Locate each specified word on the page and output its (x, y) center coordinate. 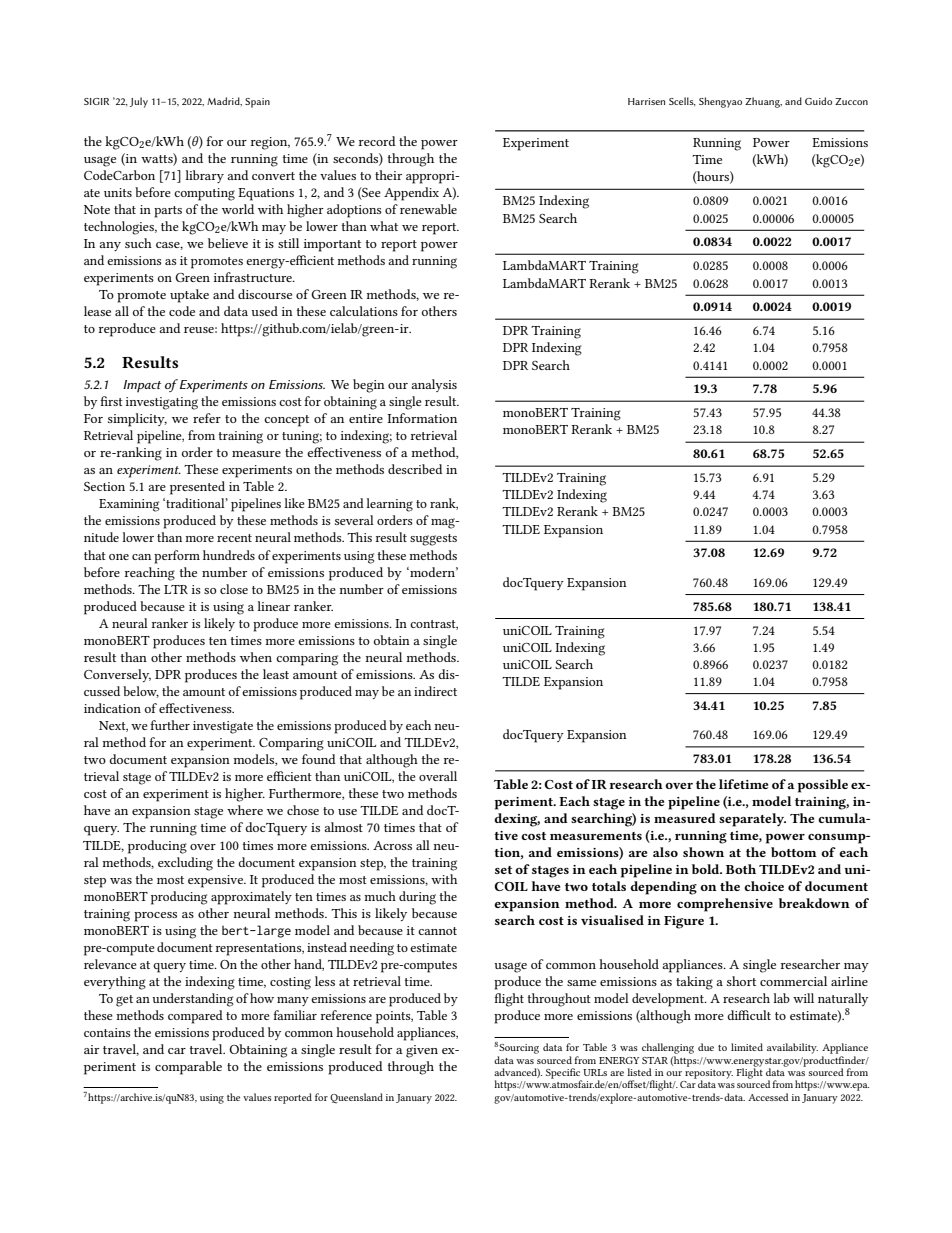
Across (392, 845)
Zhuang (763, 102)
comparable (188, 1068)
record (377, 141)
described (415, 469)
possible (823, 786)
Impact (142, 386)
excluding (185, 864)
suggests (433, 540)
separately (752, 820)
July (139, 102)
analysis (434, 385)
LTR (176, 589)
